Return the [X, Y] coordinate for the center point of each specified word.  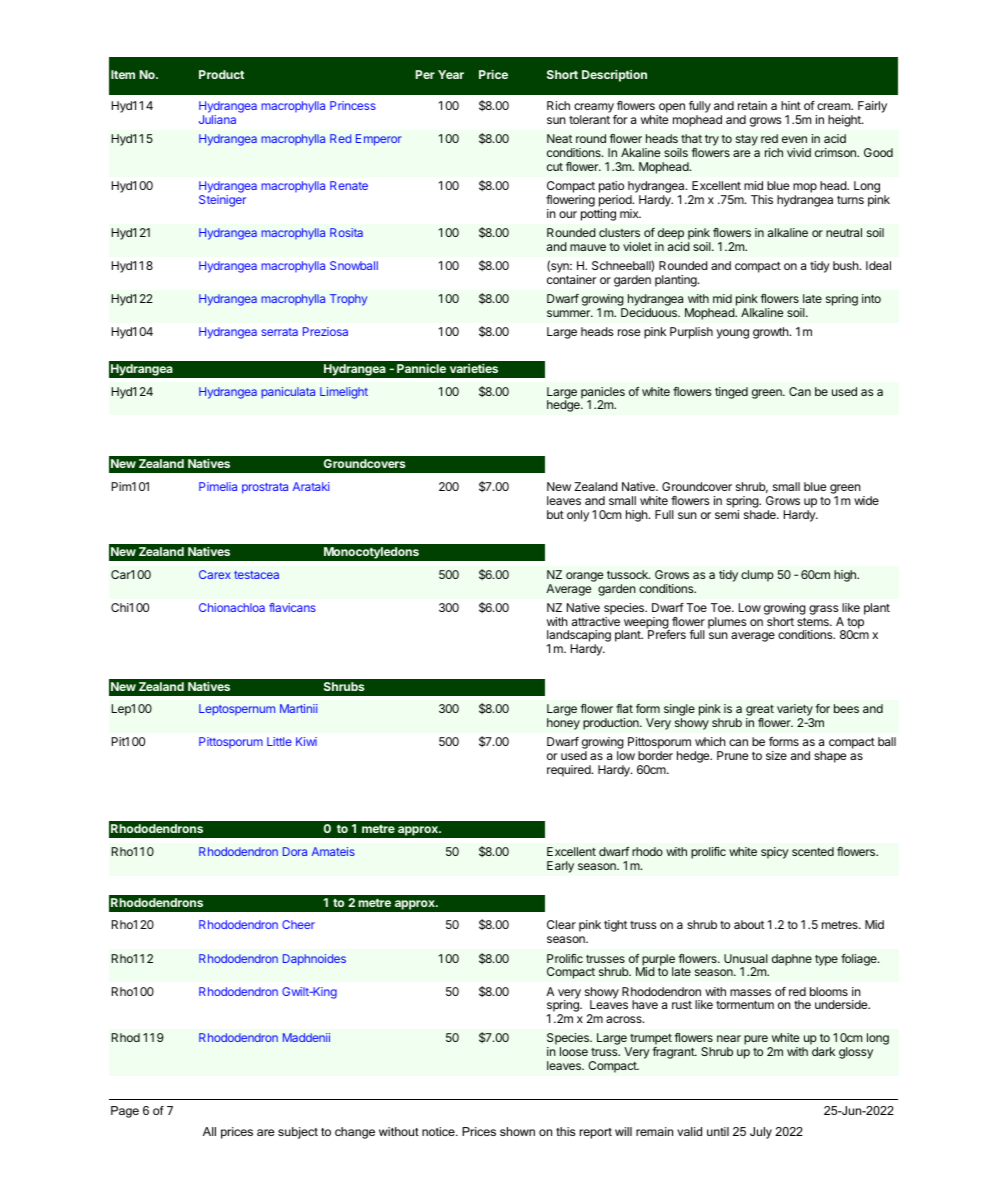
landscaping [579, 637]
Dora [295, 851]
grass [823, 610]
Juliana [217, 119]
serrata [279, 332]
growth [772, 333]
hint [791, 105]
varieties [474, 368]
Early [560, 867]
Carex [215, 574]
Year [451, 74]
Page [125, 1112]
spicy [775, 853]
